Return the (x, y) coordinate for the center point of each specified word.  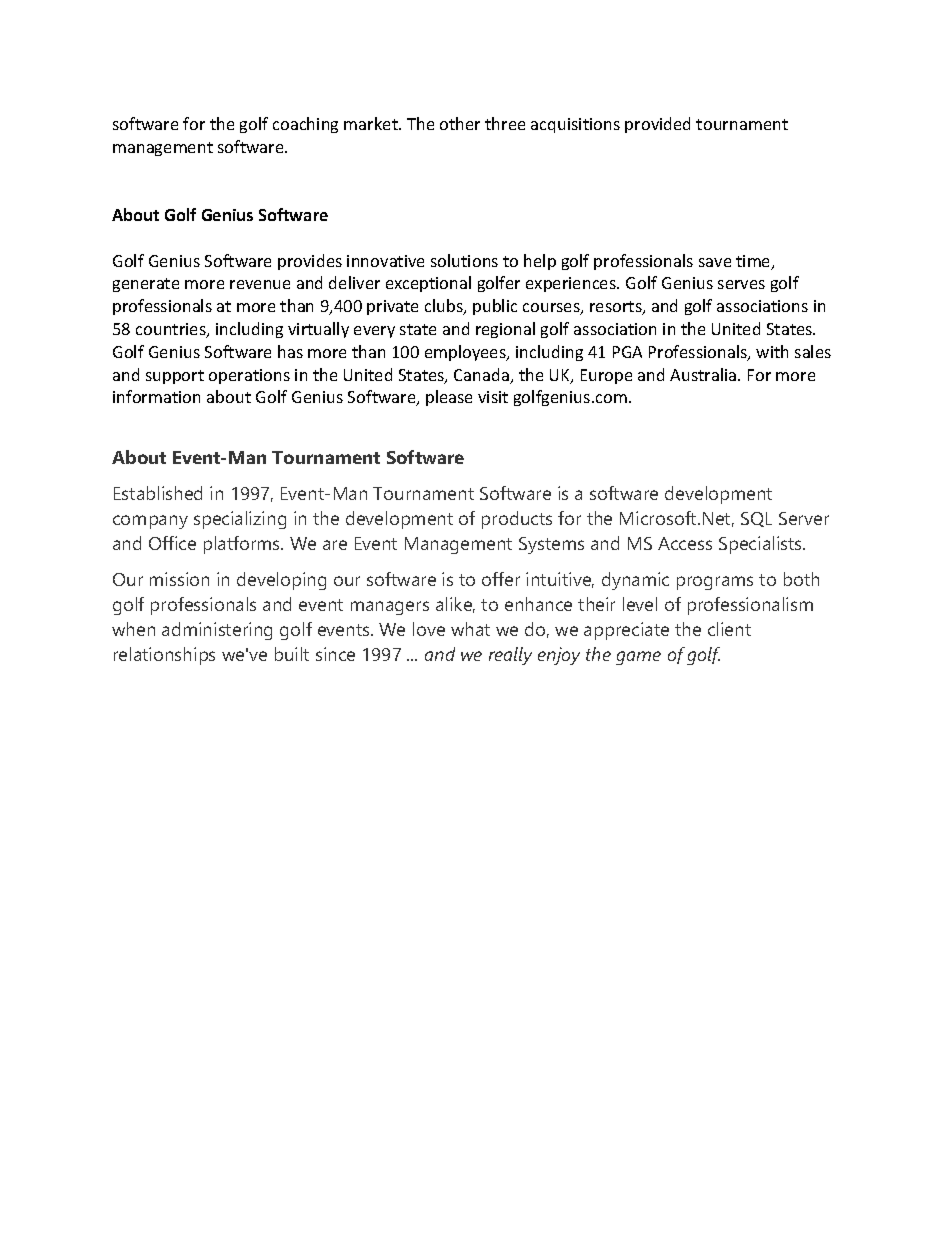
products (517, 520)
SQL (756, 519)
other (460, 123)
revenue (260, 284)
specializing (240, 520)
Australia (704, 374)
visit (493, 397)
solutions (464, 260)
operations (249, 376)
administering (217, 631)
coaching (305, 125)
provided (657, 125)
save (715, 262)
